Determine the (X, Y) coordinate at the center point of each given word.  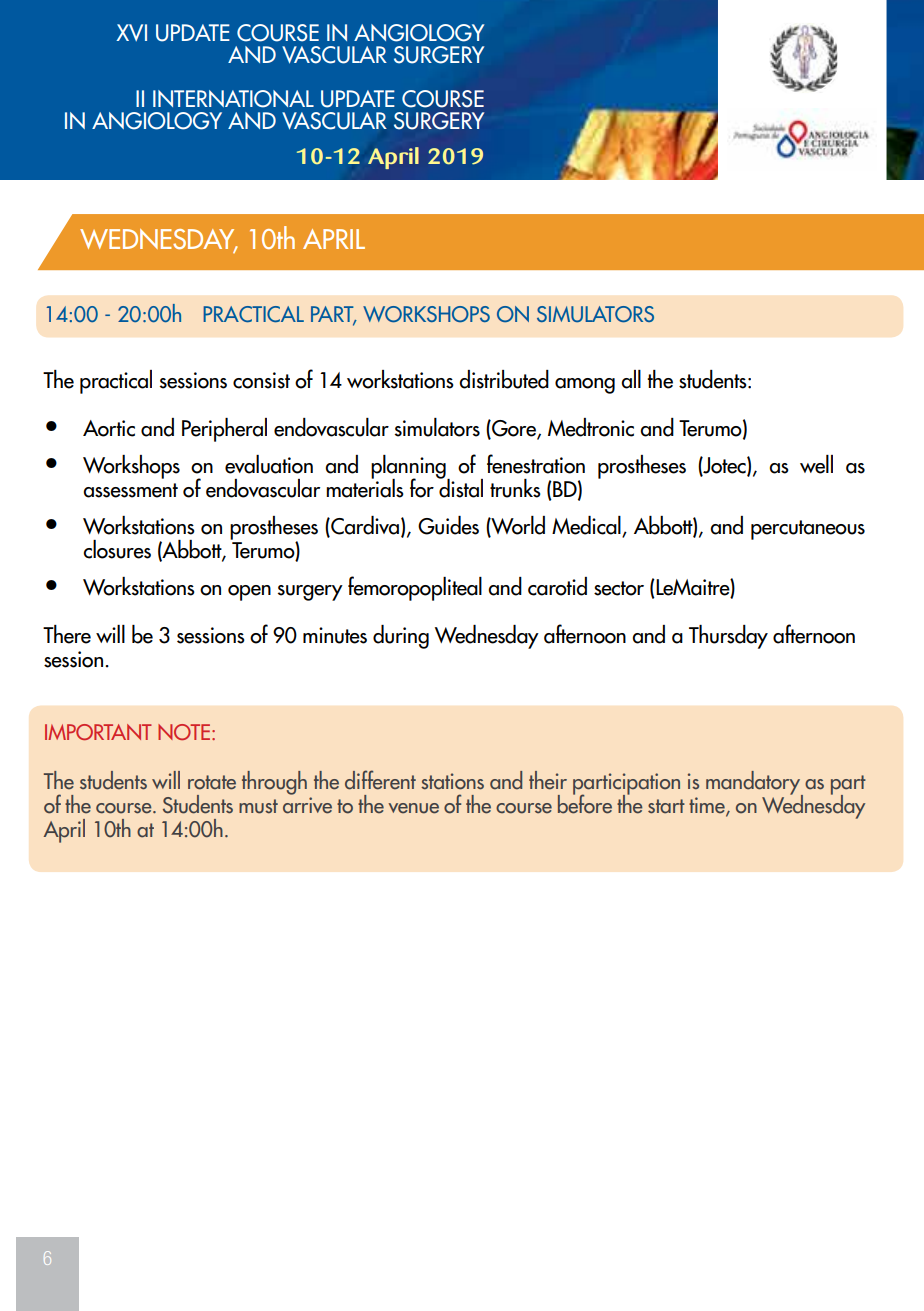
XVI (131, 32)
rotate (212, 782)
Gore (514, 429)
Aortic (109, 428)
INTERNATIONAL (233, 99)
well (816, 464)
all (631, 379)
